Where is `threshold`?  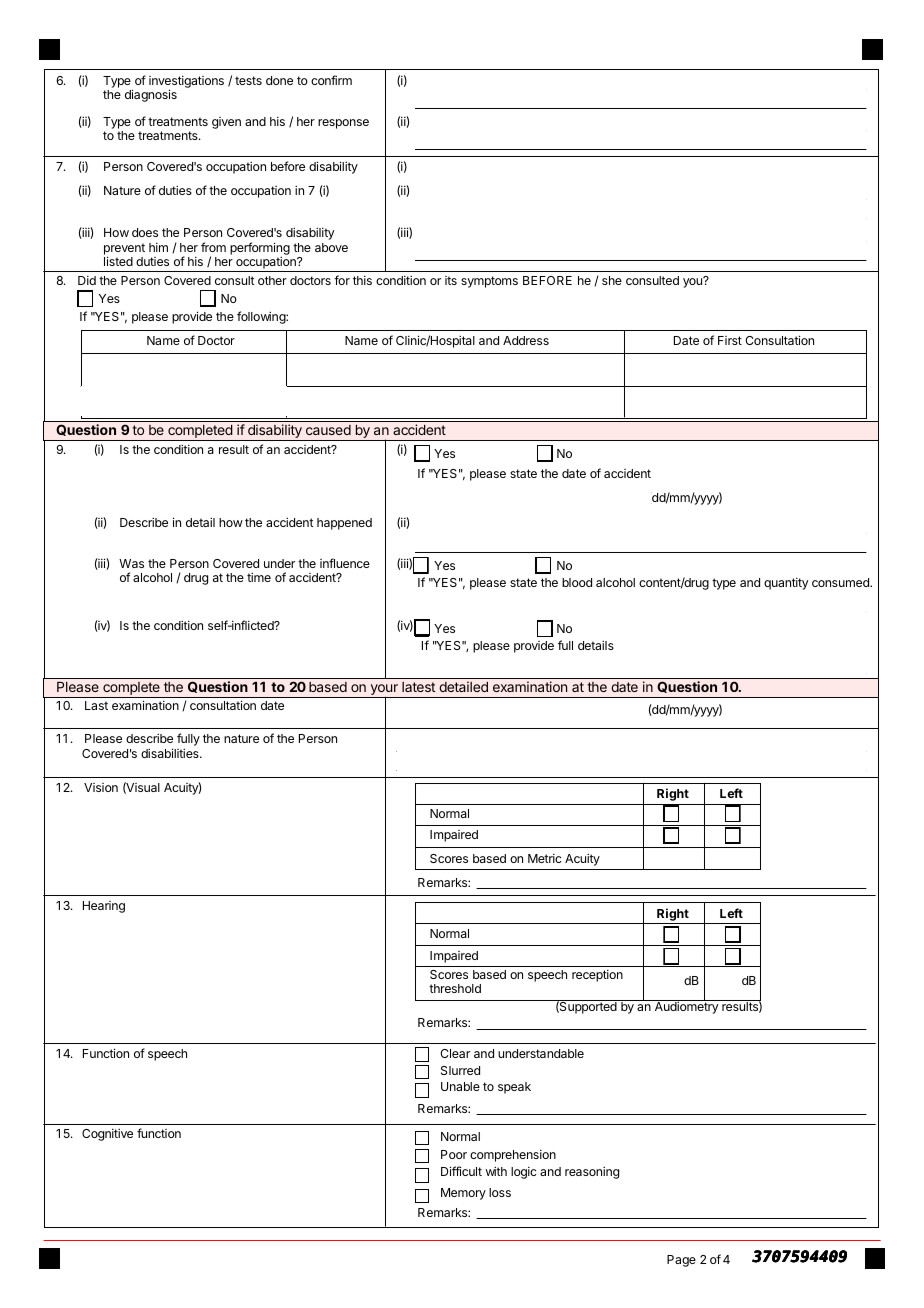 threshold is located at coordinates (455, 988).
